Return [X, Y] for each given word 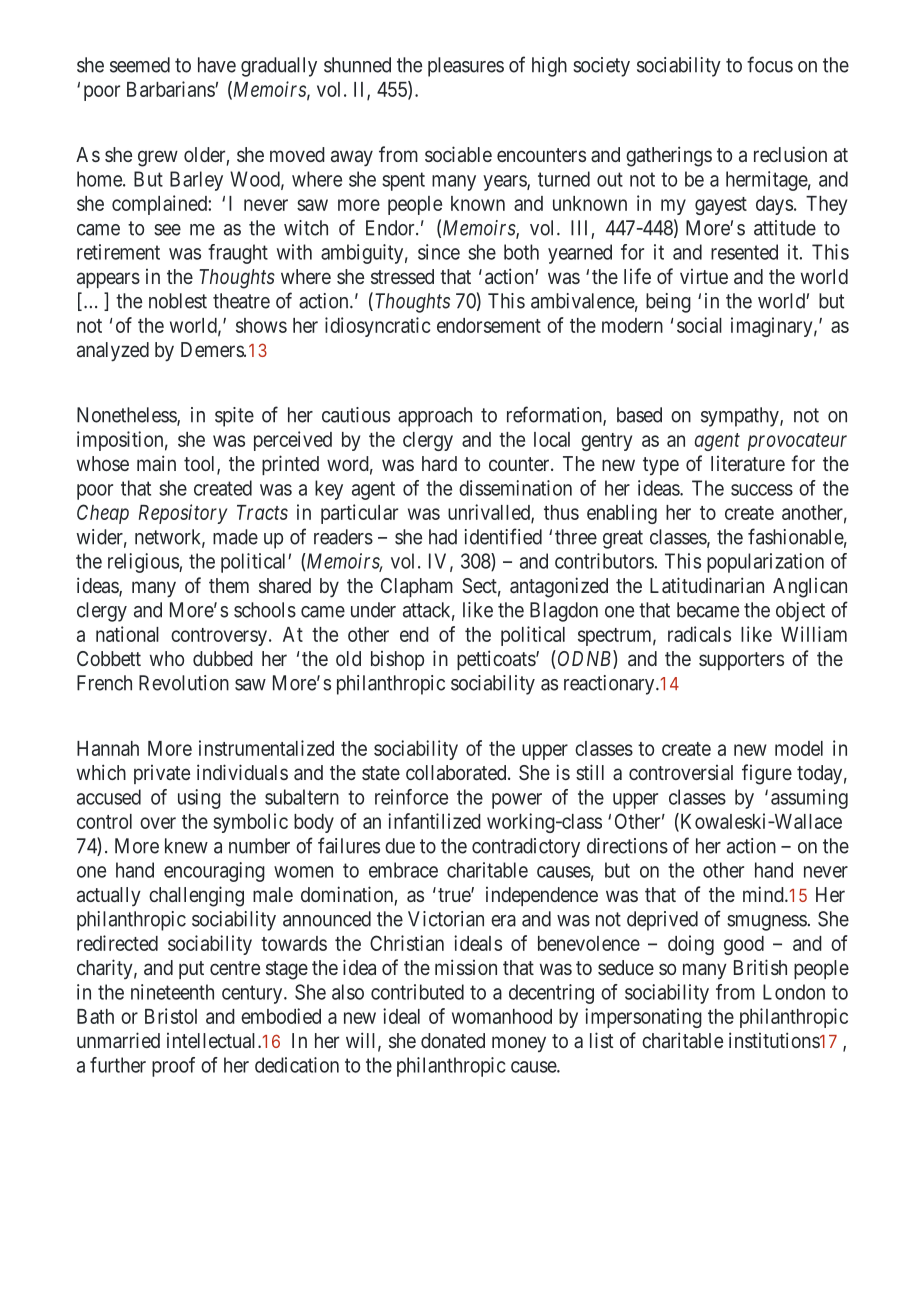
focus [770, 64]
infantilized [434, 821]
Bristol [171, 1016]
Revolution [184, 683]
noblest [178, 301]
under [373, 610]
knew [186, 846]
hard [439, 463]
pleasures [466, 67]
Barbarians [171, 89]
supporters [741, 661]
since [439, 252]
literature [748, 463]
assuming [809, 799]
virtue [704, 276]
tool [201, 465]
